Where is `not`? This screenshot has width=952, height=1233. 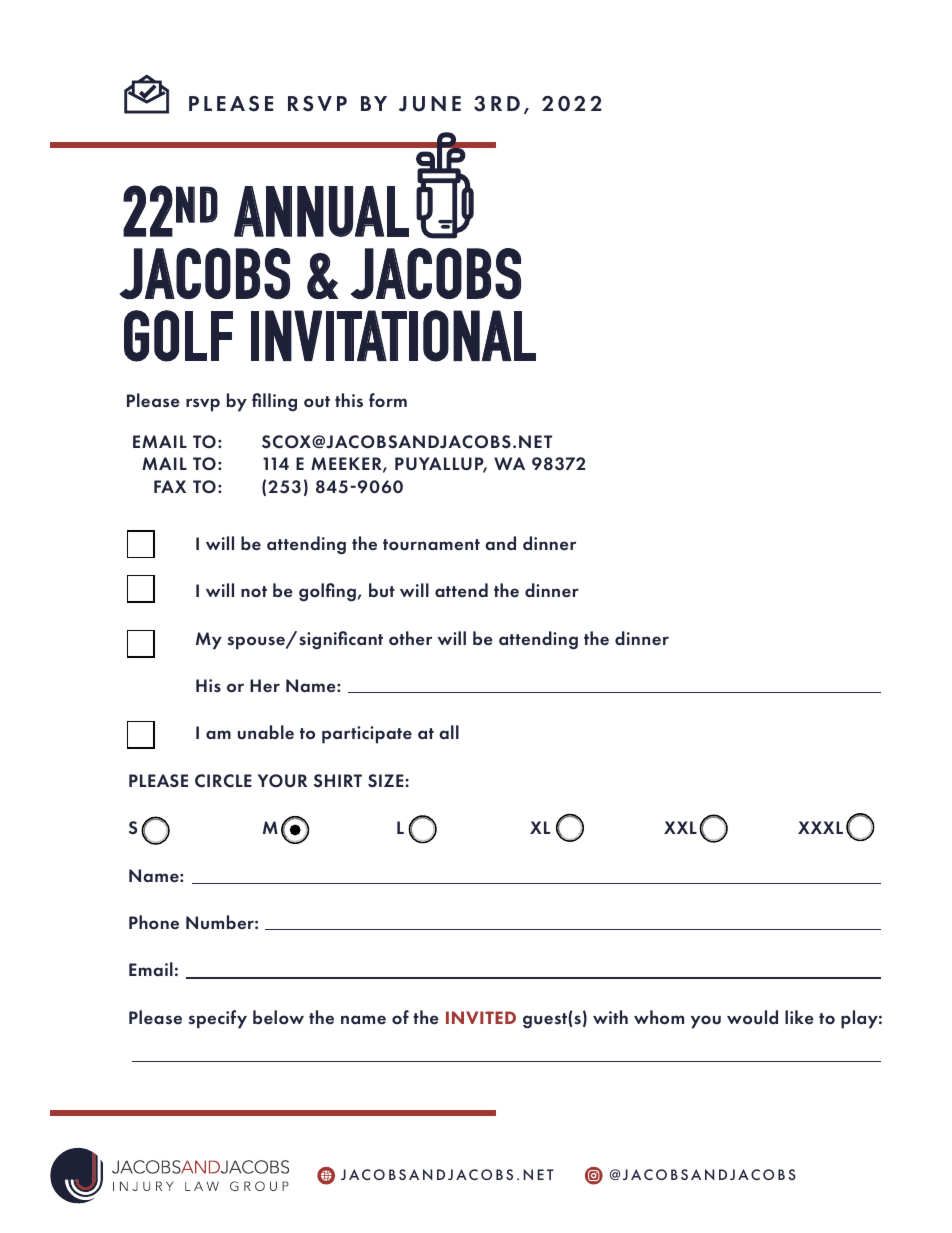 not is located at coordinates (254, 591).
